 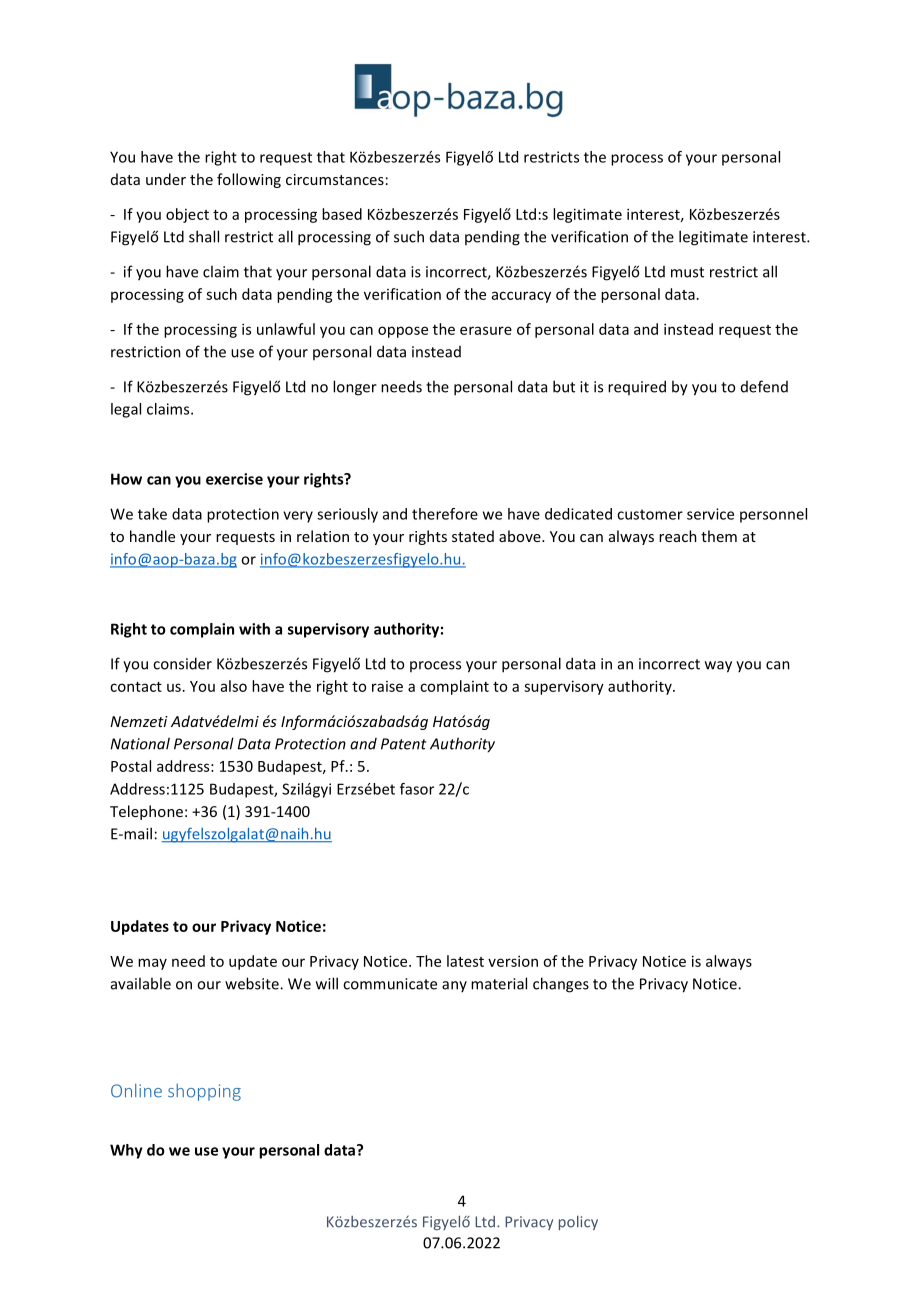 I want to click on Why, so click(x=126, y=1151).
